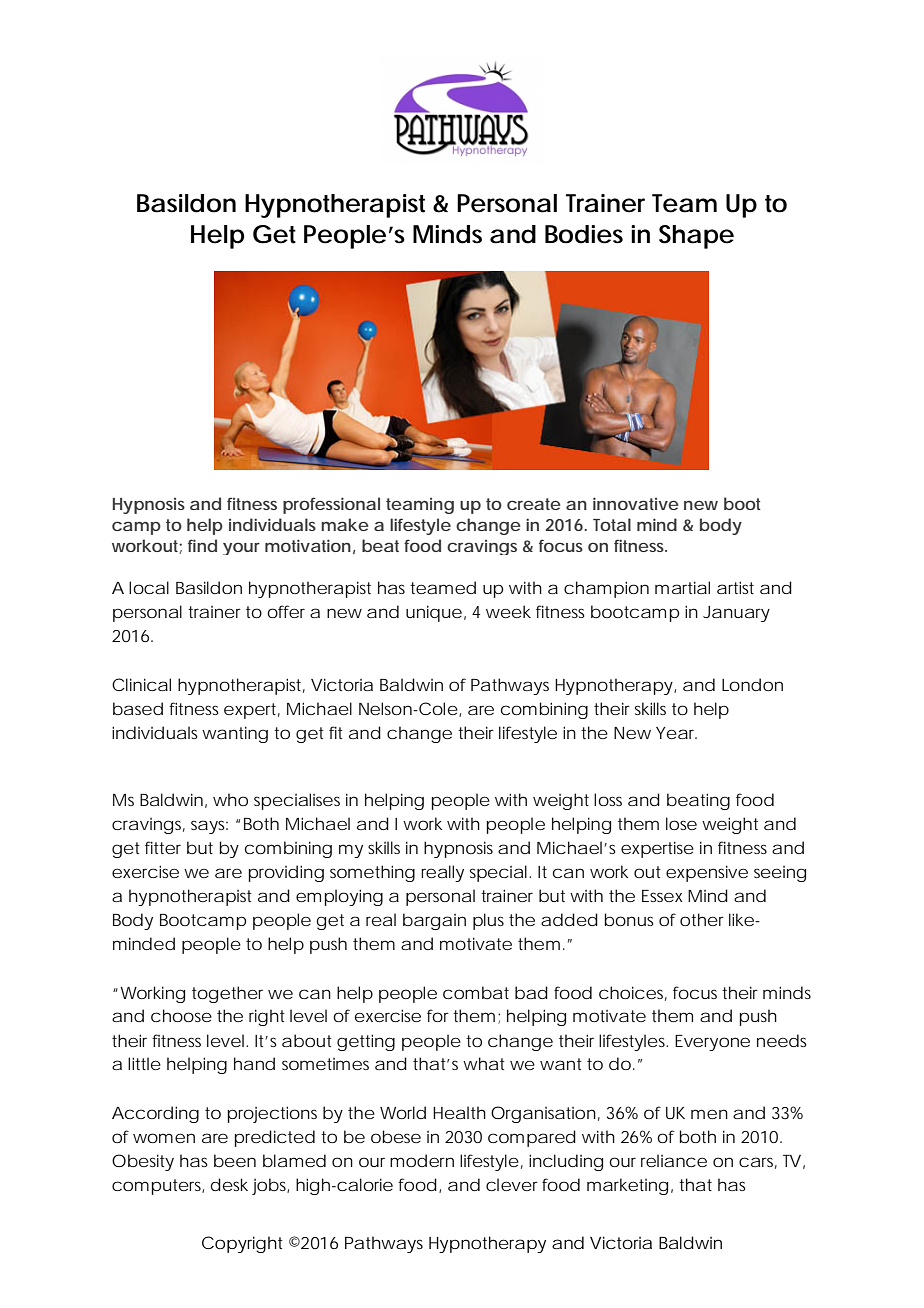 The width and height of the screenshot is (924, 1308). What do you see at coordinates (662, 896) in the screenshot?
I see `Essex` at bounding box center [662, 896].
